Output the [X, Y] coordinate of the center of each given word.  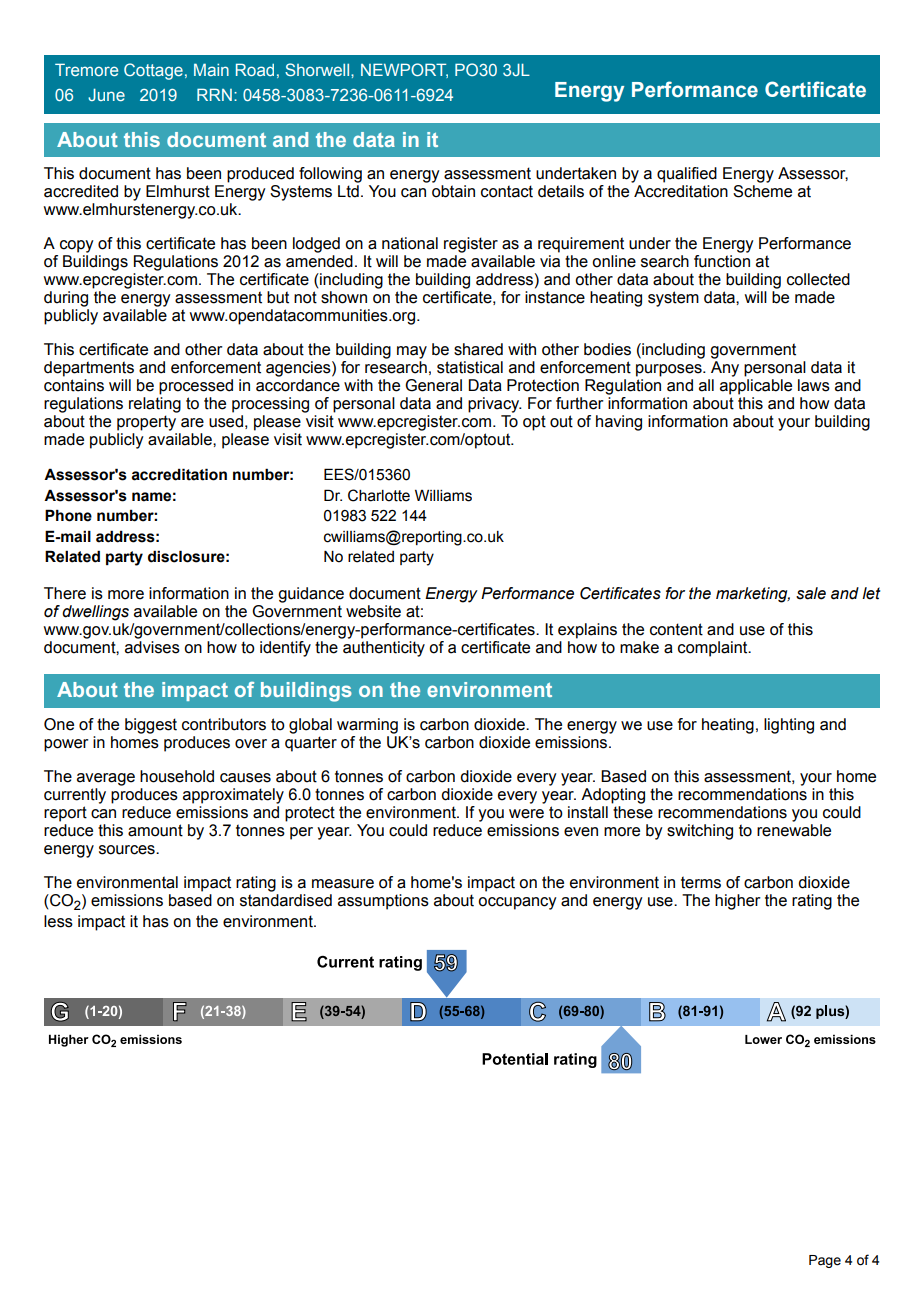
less [58, 921]
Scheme [762, 191]
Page [825, 1261]
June [106, 94]
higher [738, 902]
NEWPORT [404, 70]
